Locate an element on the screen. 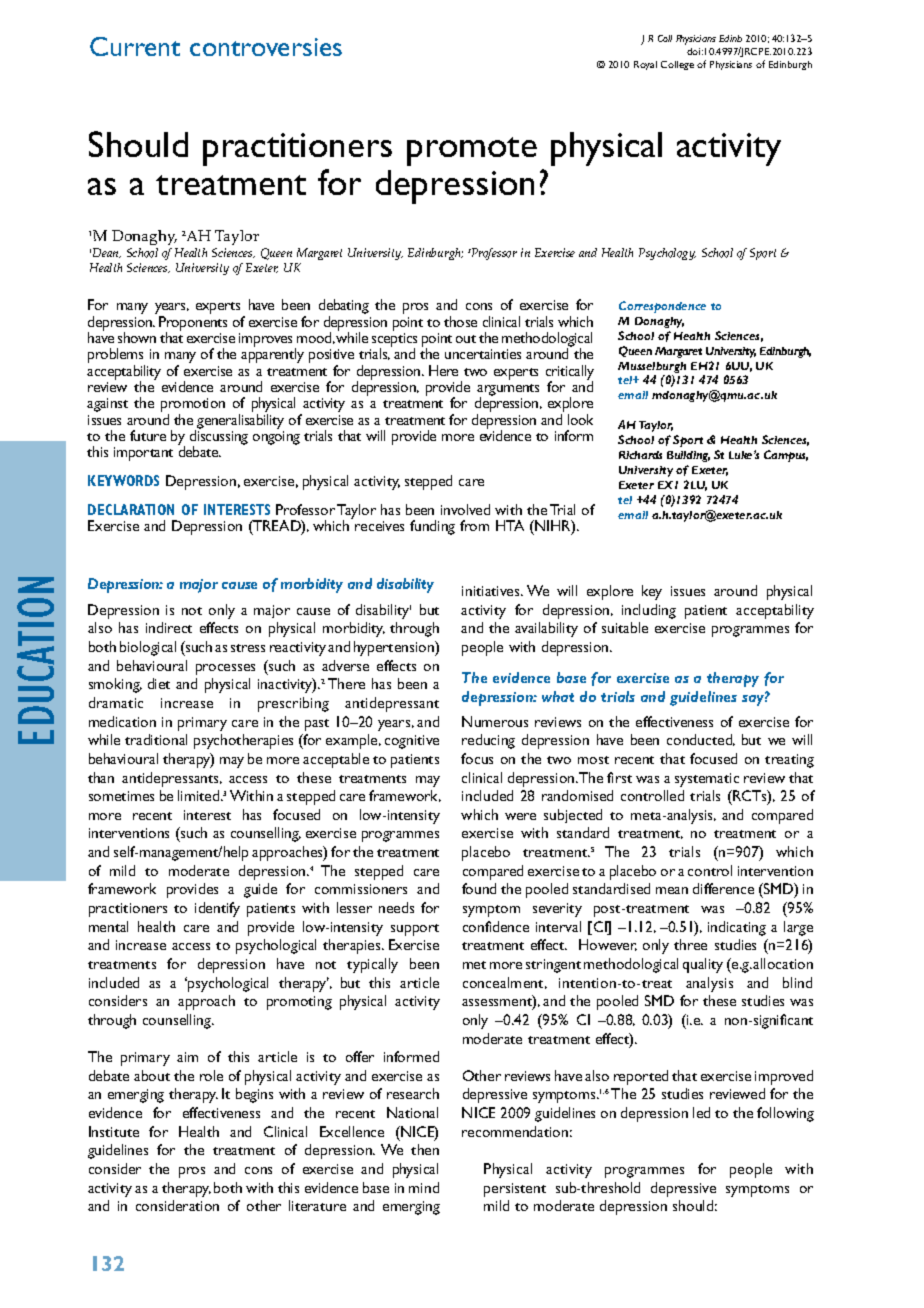 Image resolution: width=924 pixels, height=1308 pixels. conducted is located at coordinates (701, 740).
